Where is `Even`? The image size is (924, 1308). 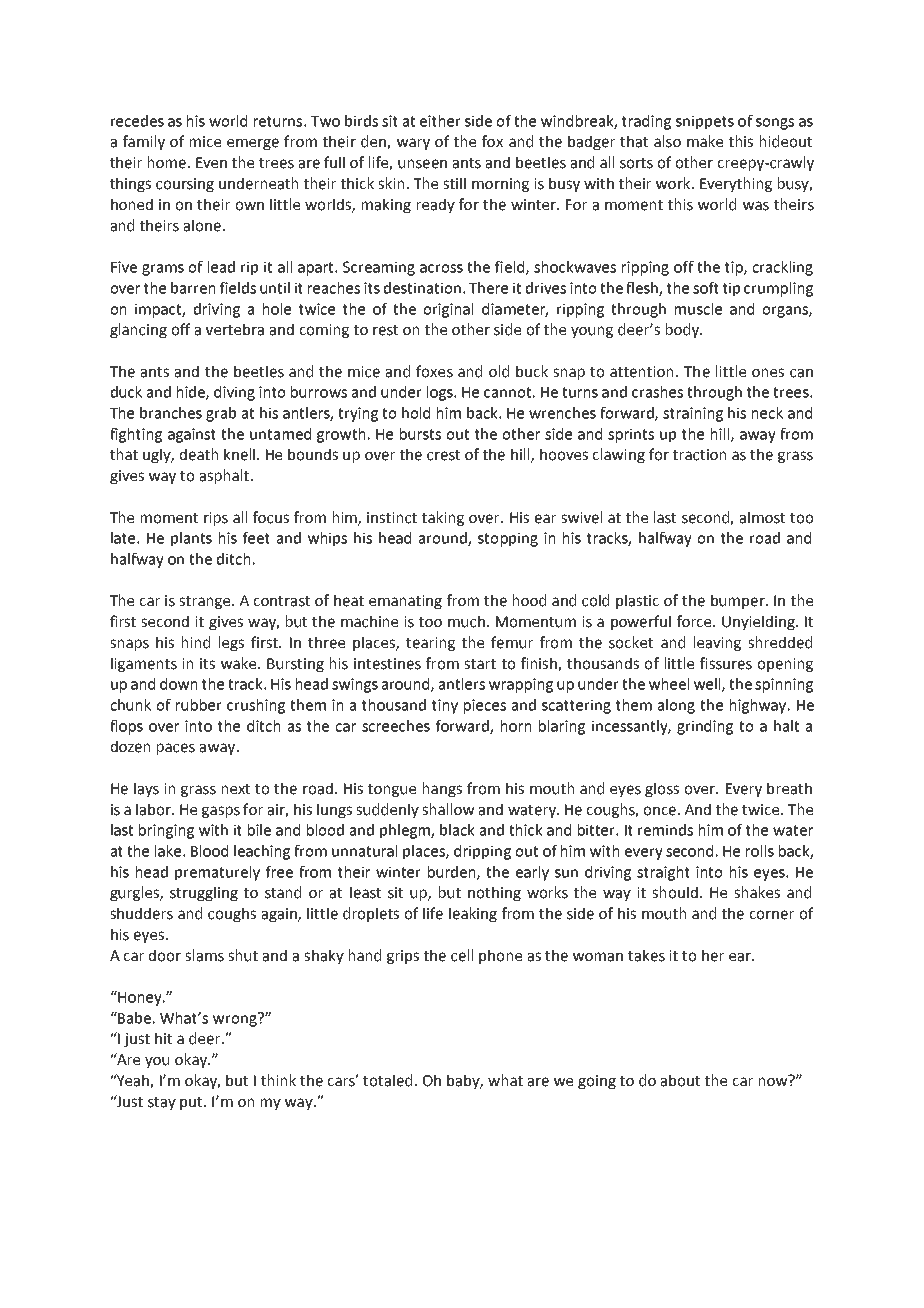
Even is located at coordinates (211, 163).
